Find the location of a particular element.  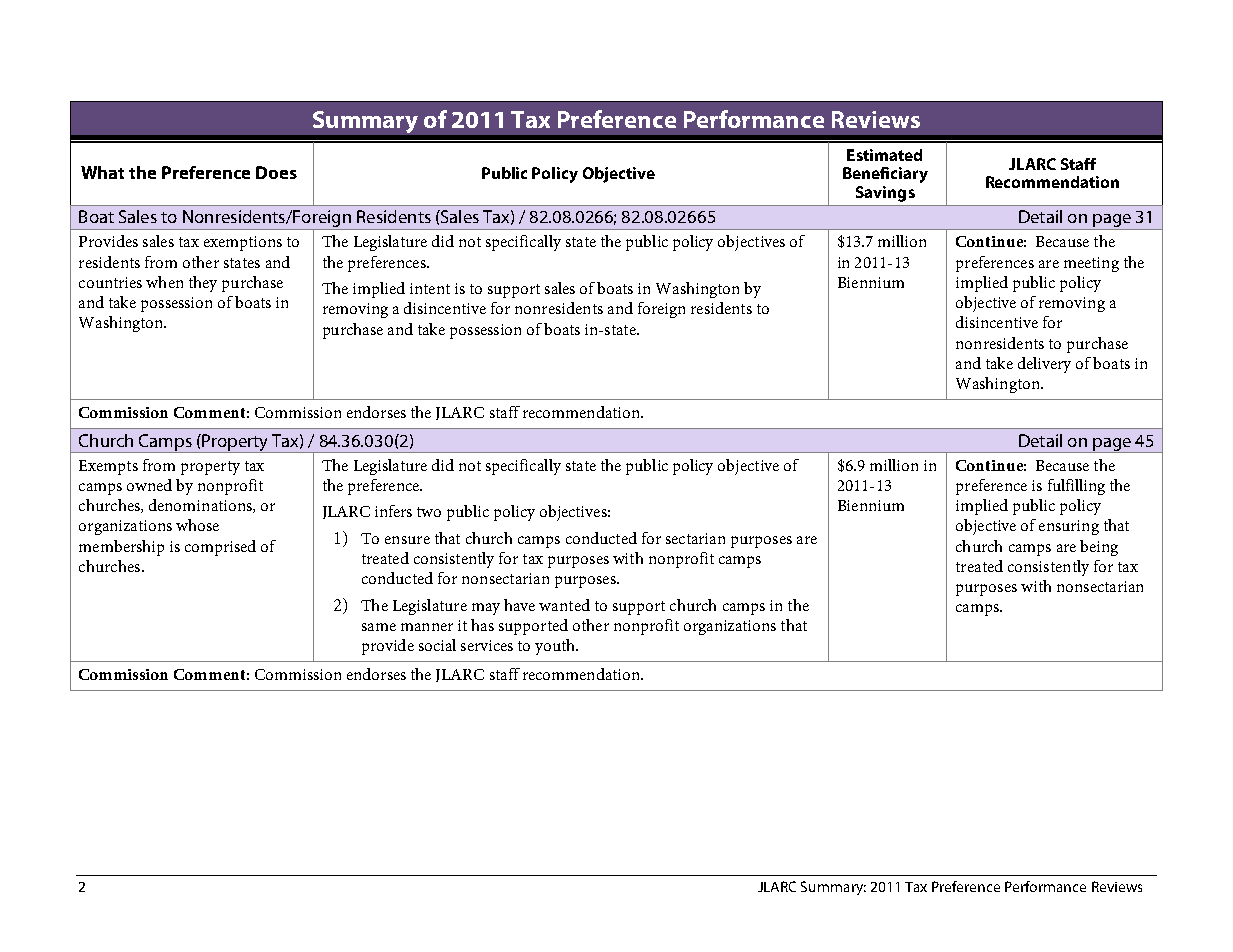

Beneficiary is located at coordinates (885, 175).
